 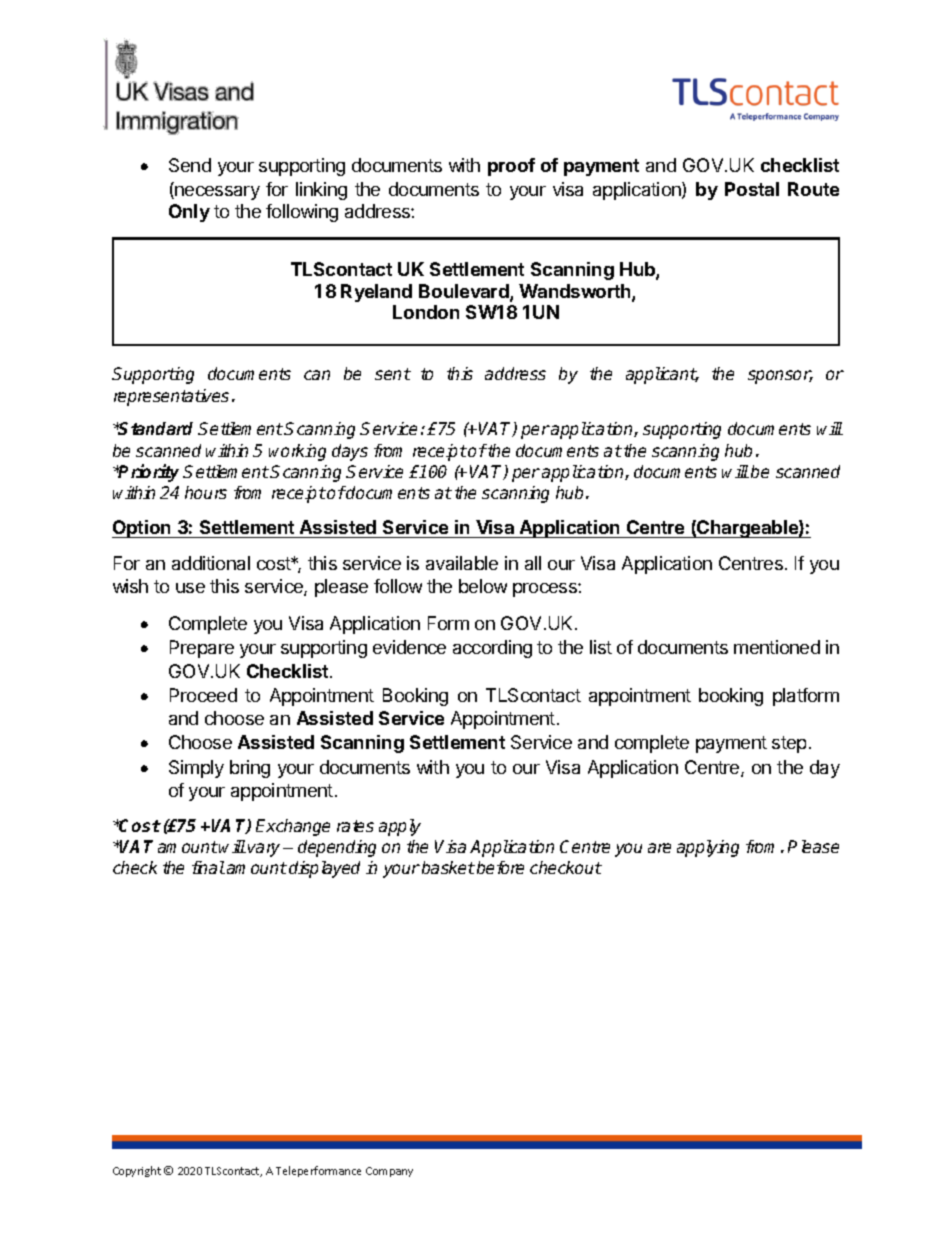 What do you see at coordinates (137, 1171) in the screenshot?
I see `Copyright` at bounding box center [137, 1171].
